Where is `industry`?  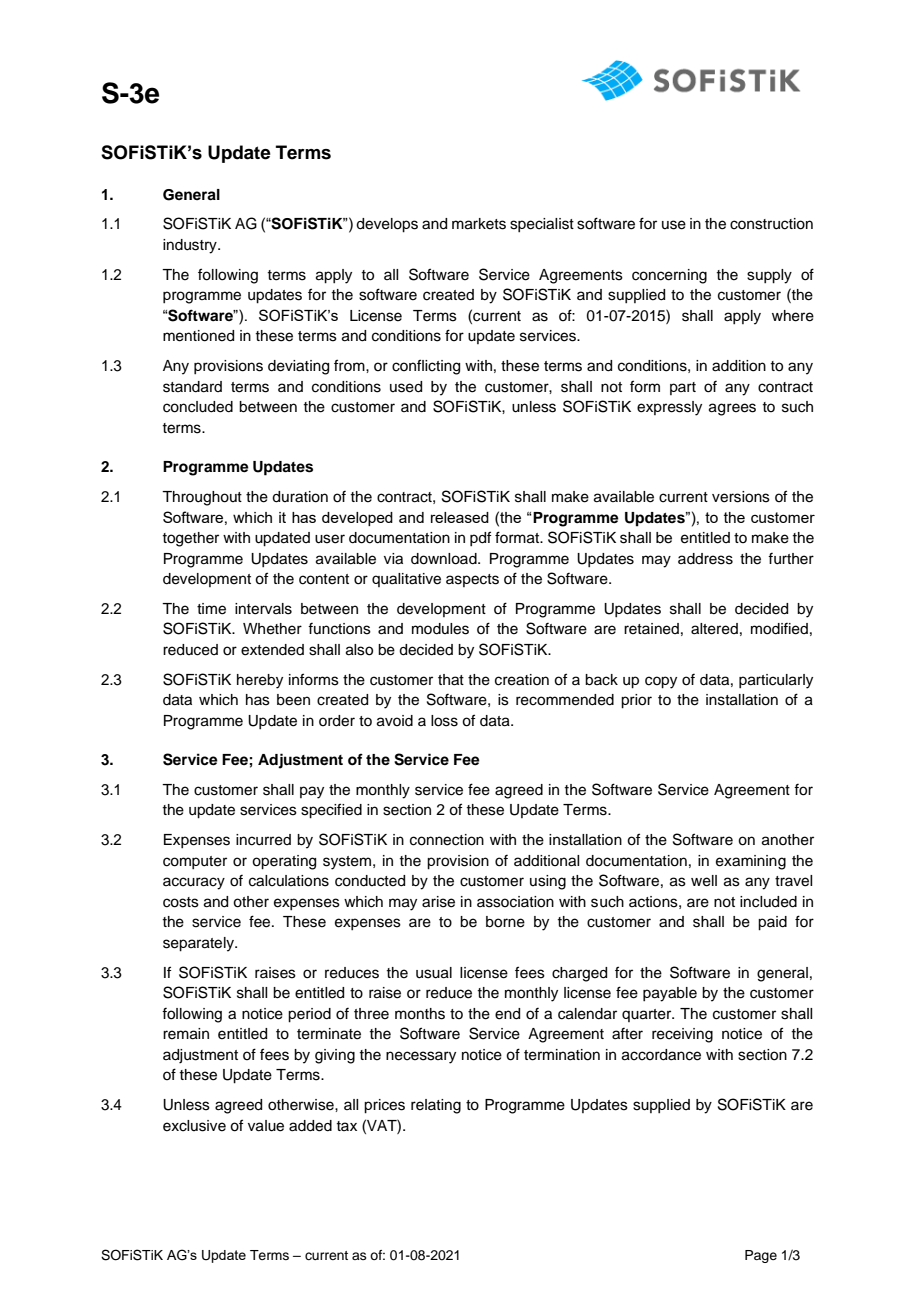
industry is located at coordinates (191, 246).
